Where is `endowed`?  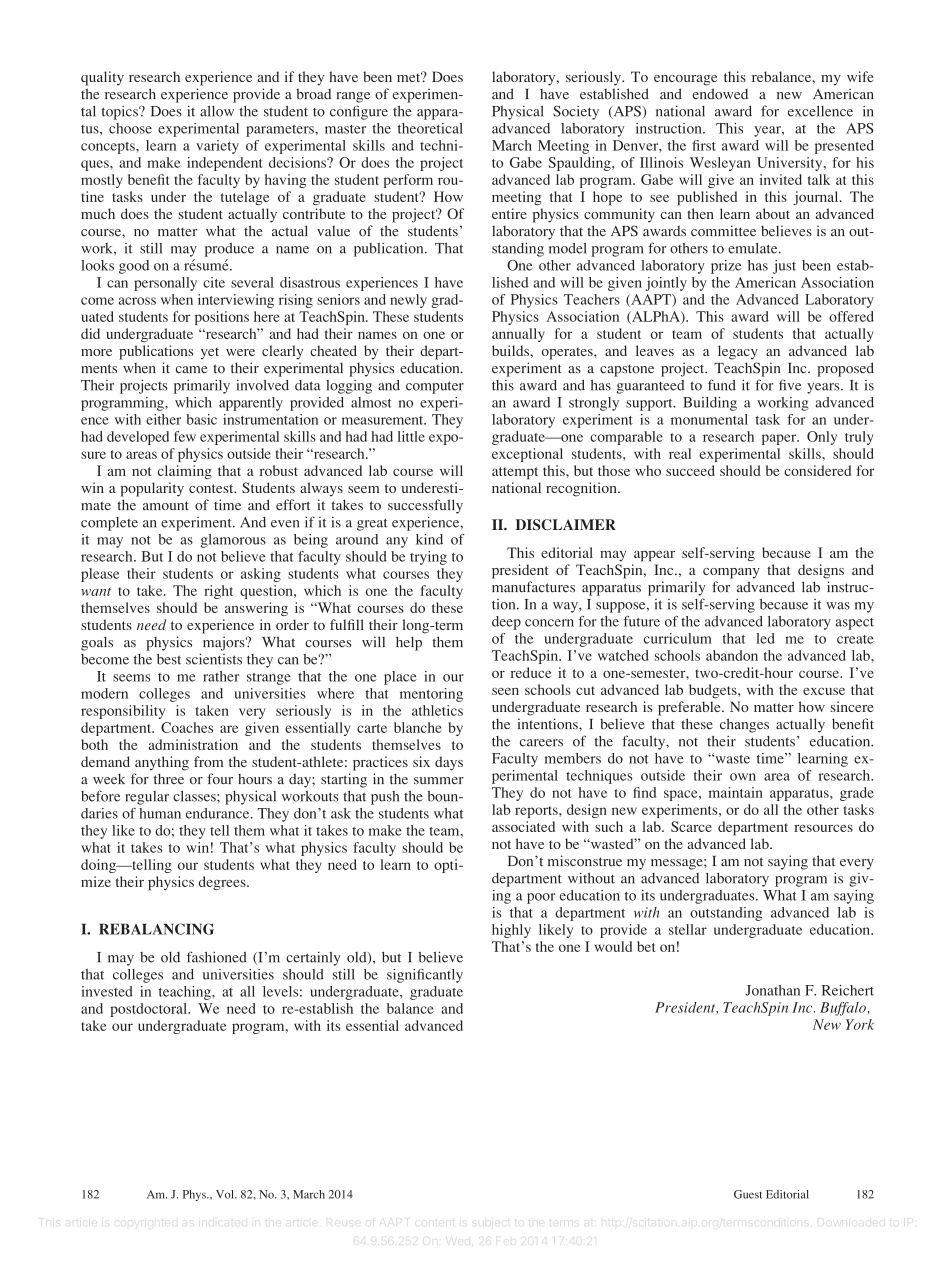
endowed is located at coordinates (720, 94).
